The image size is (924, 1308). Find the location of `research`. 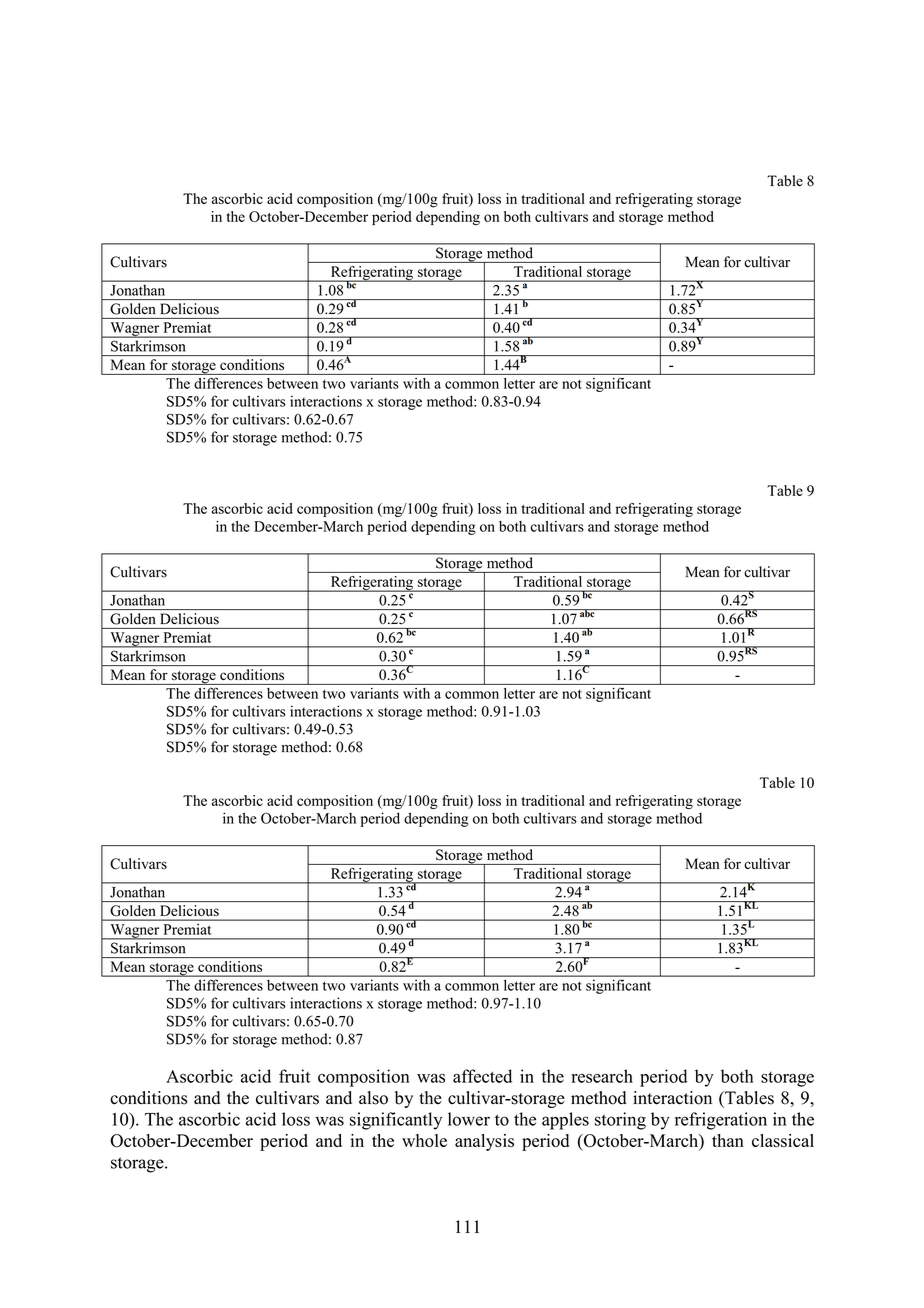

research is located at coordinates (602, 1076).
